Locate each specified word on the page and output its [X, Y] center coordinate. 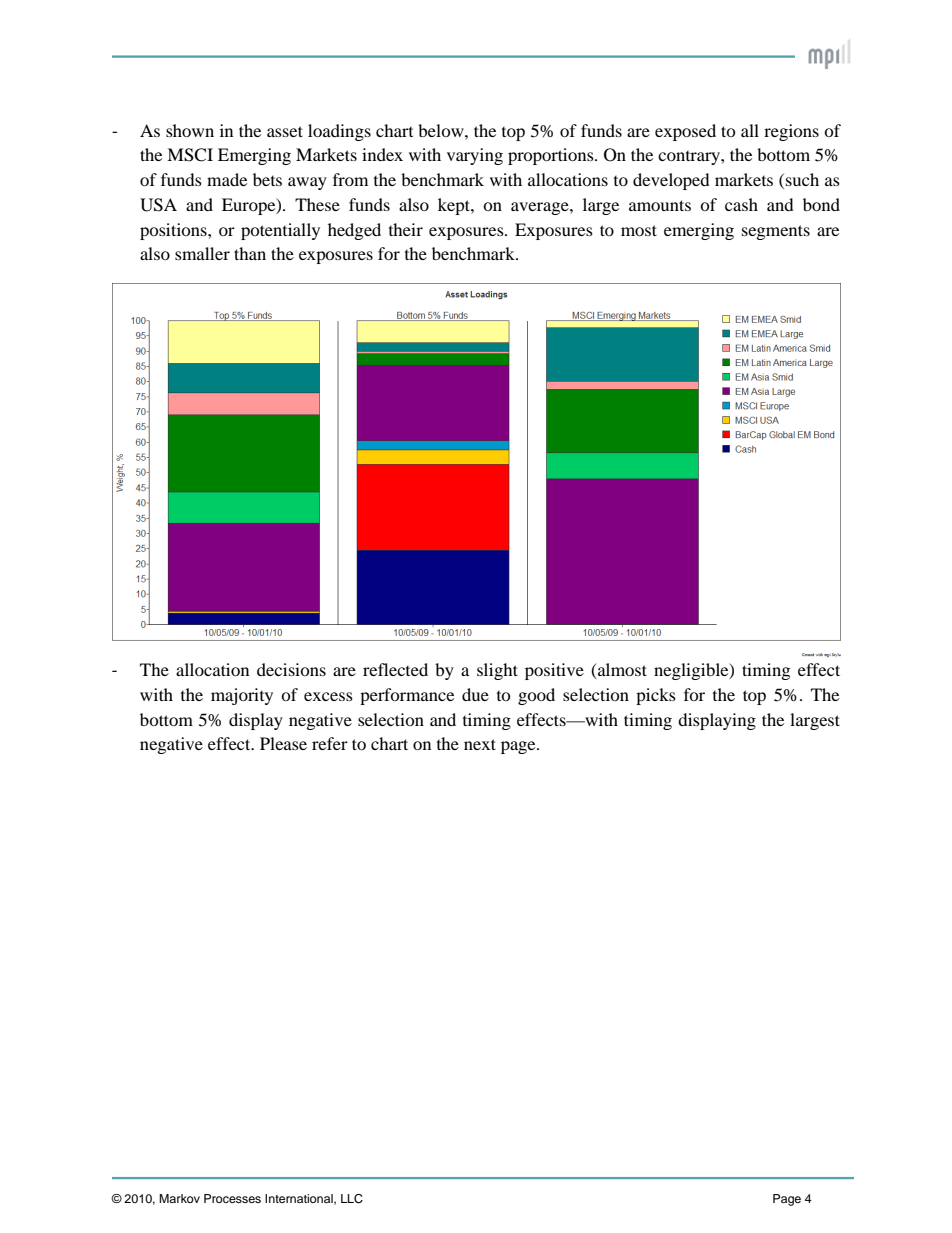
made [227, 179]
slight [497, 671]
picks [656, 696]
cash [741, 204]
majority [242, 696]
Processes [232, 1198]
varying [475, 156]
